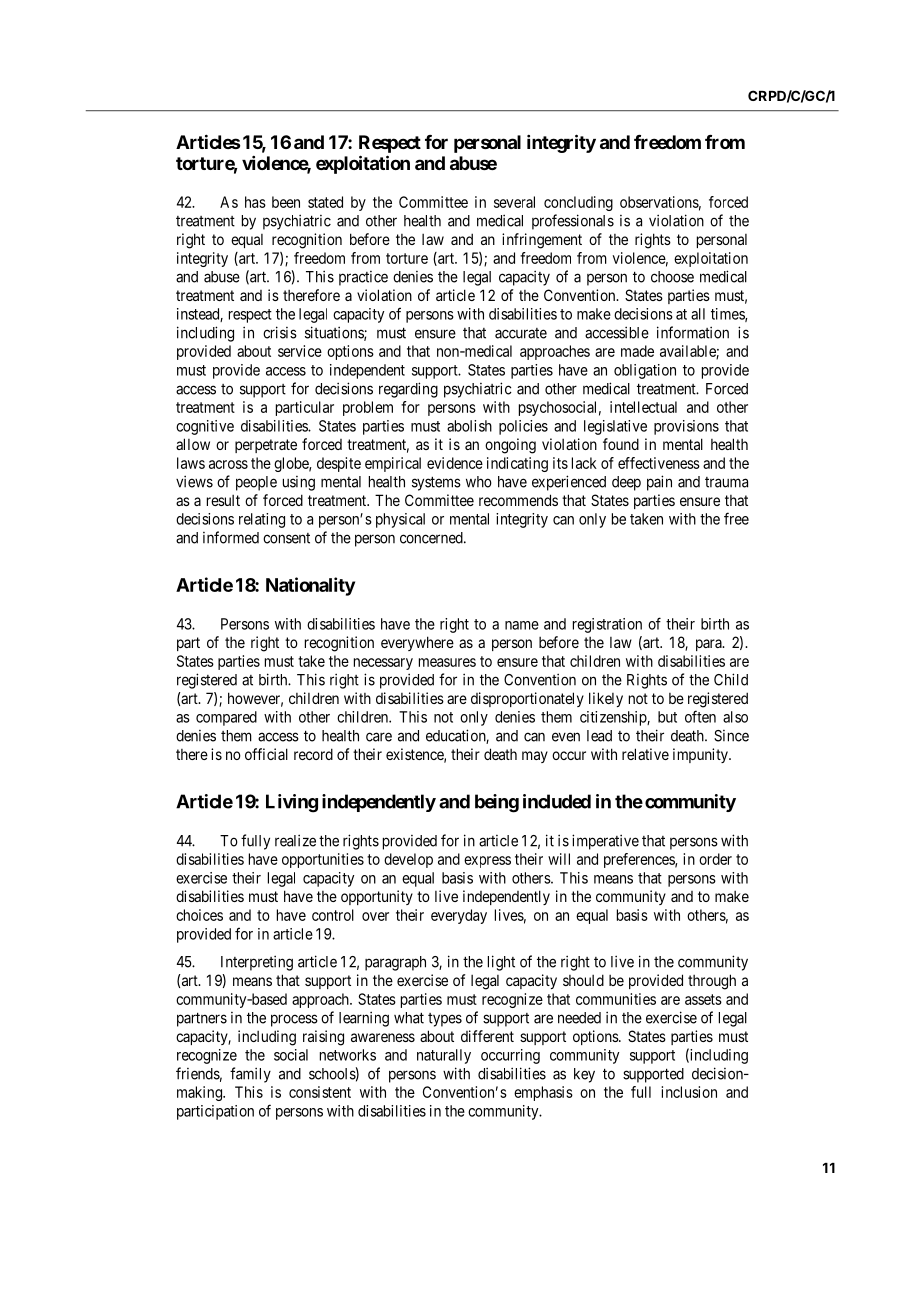  What do you see at coordinates (607, 625) in the page?
I see `registration` at bounding box center [607, 625].
